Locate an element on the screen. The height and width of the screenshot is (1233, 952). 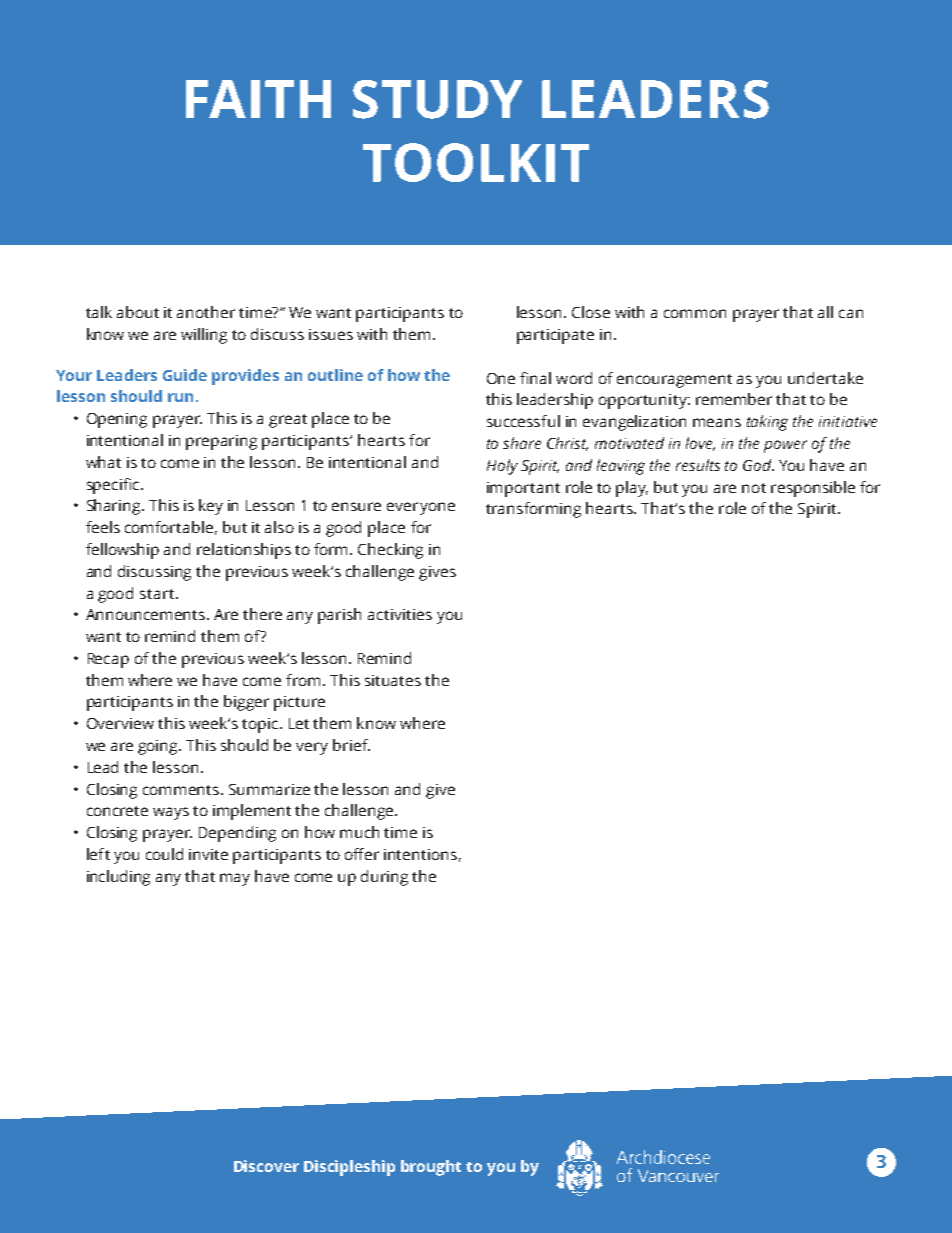
willing is located at coordinates (204, 336).
